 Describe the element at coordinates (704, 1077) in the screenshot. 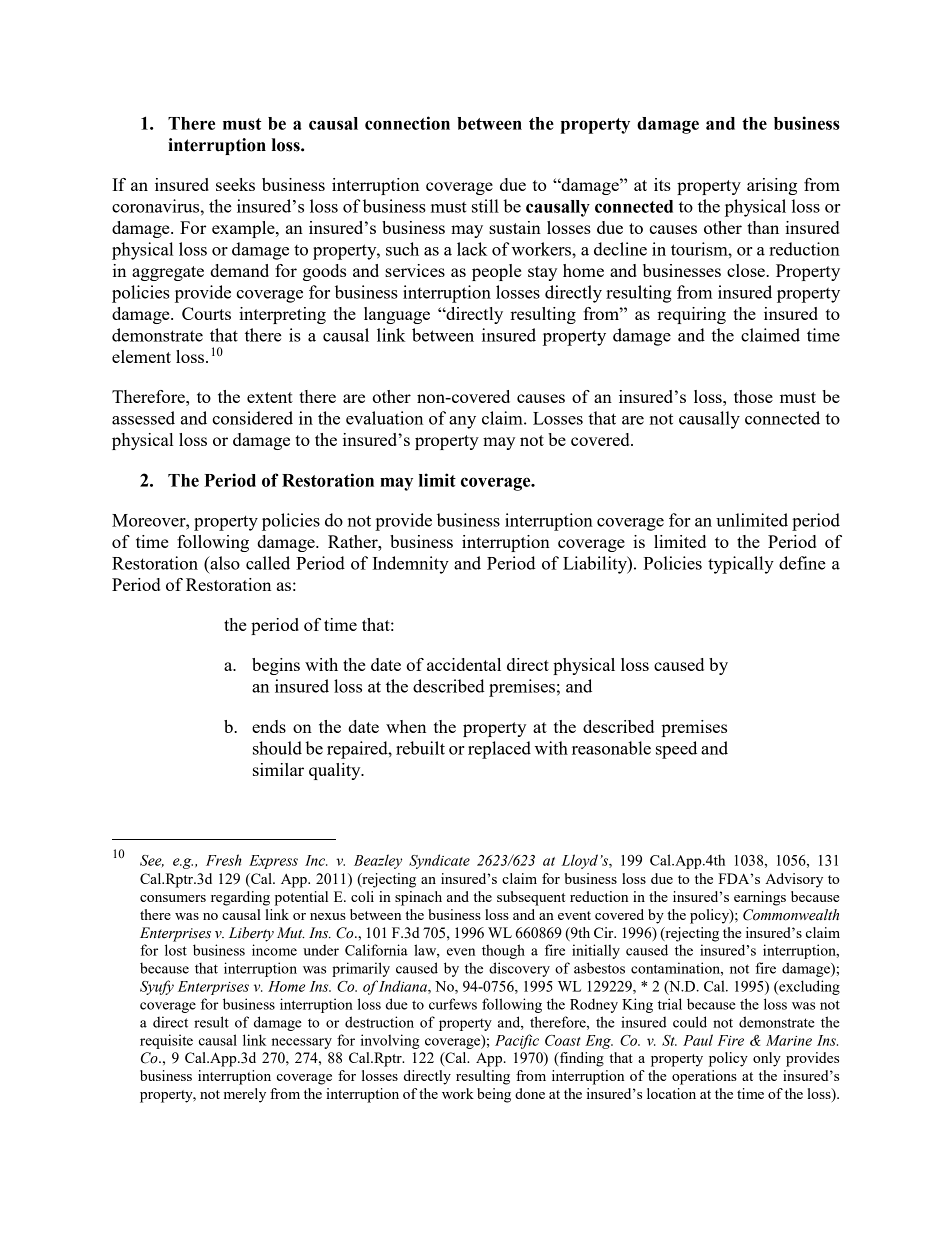

I see `operations` at that location.
